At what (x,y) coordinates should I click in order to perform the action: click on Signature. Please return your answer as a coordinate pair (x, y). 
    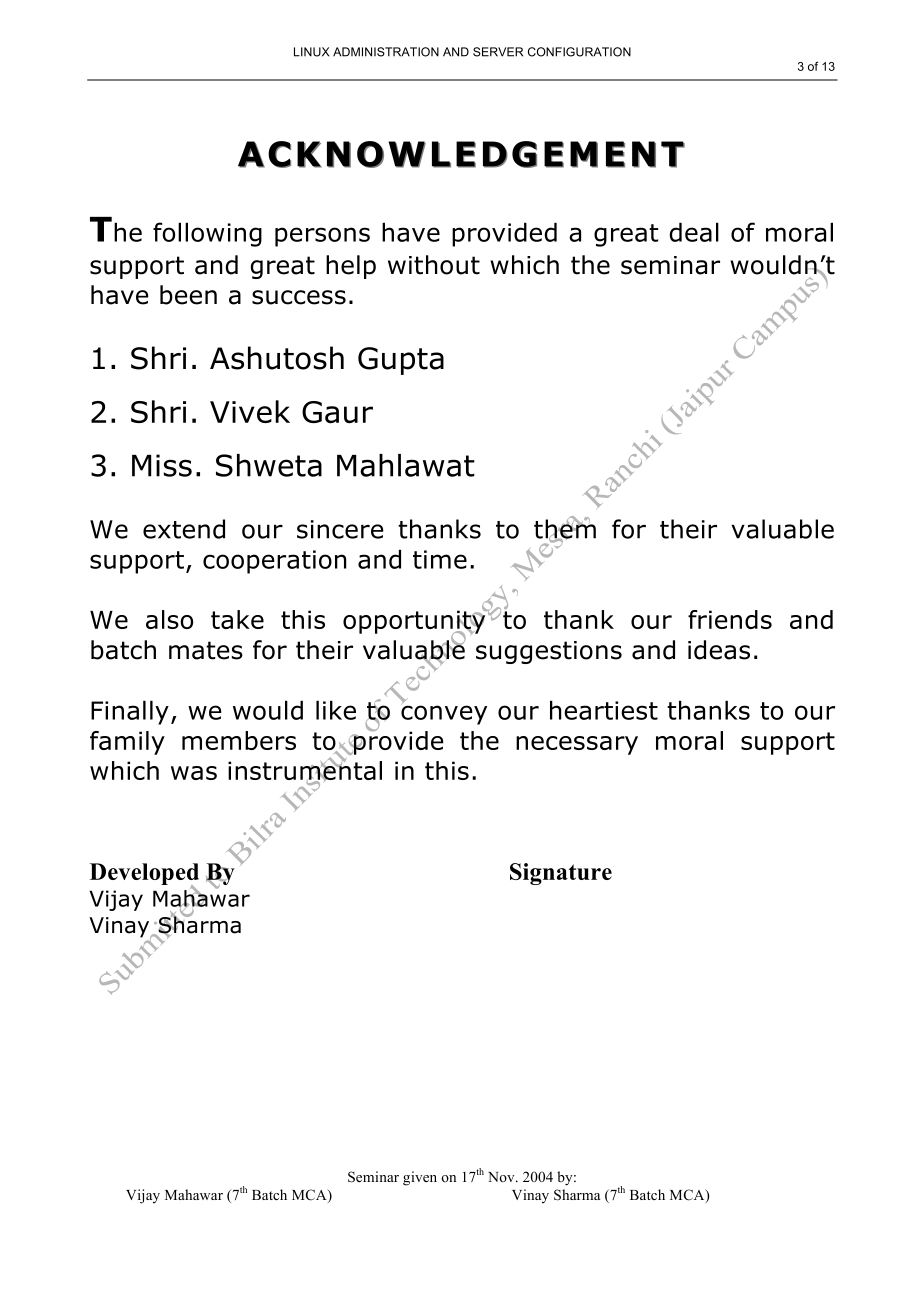
    Looking at the image, I should click on (561, 874).
